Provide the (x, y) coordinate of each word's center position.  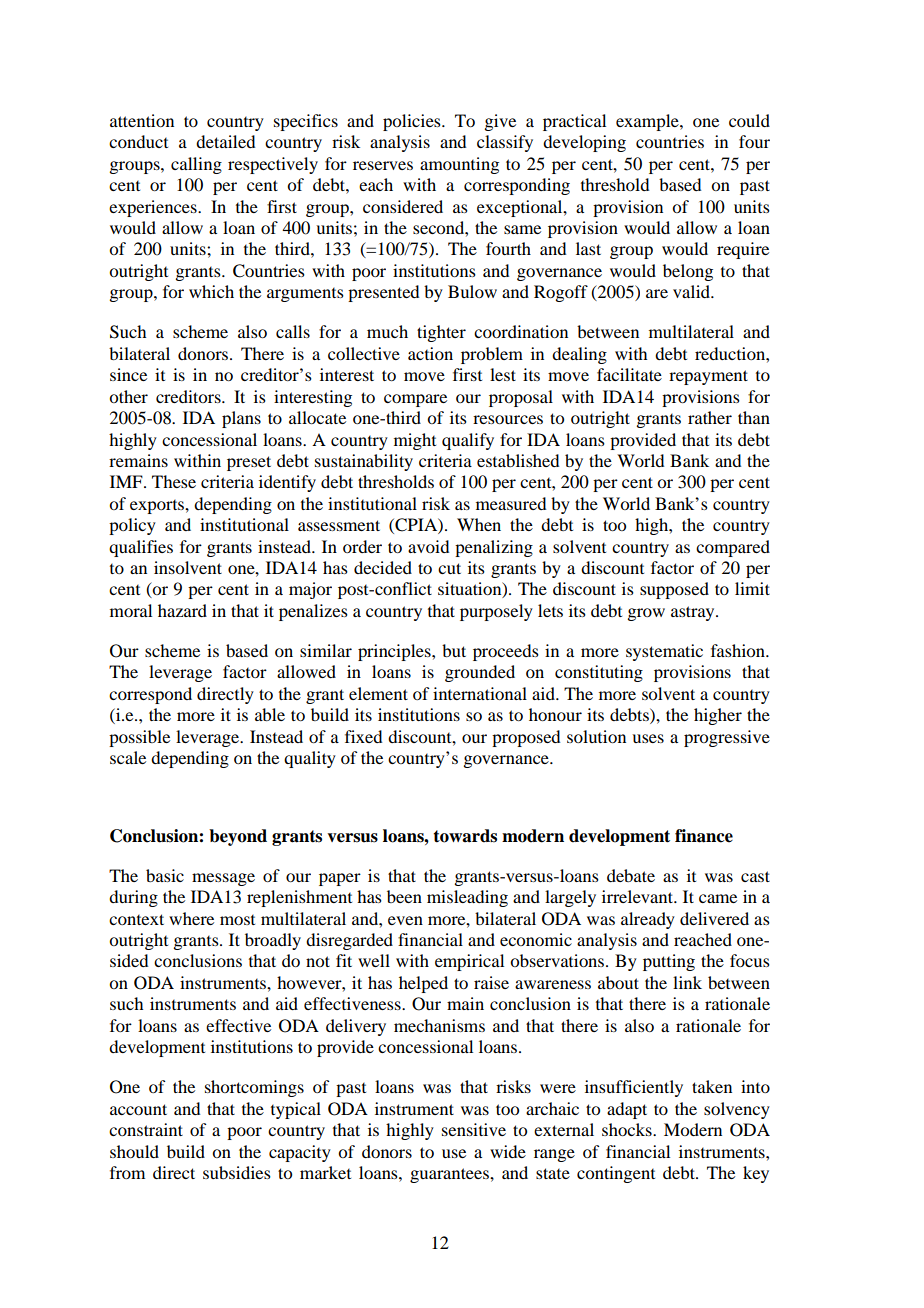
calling (196, 165)
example (648, 122)
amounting (459, 165)
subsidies (237, 1172)
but (454, 650)
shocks (628, 1129)
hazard (182, 610)
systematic (664, 652)
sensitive (474, 1129)
